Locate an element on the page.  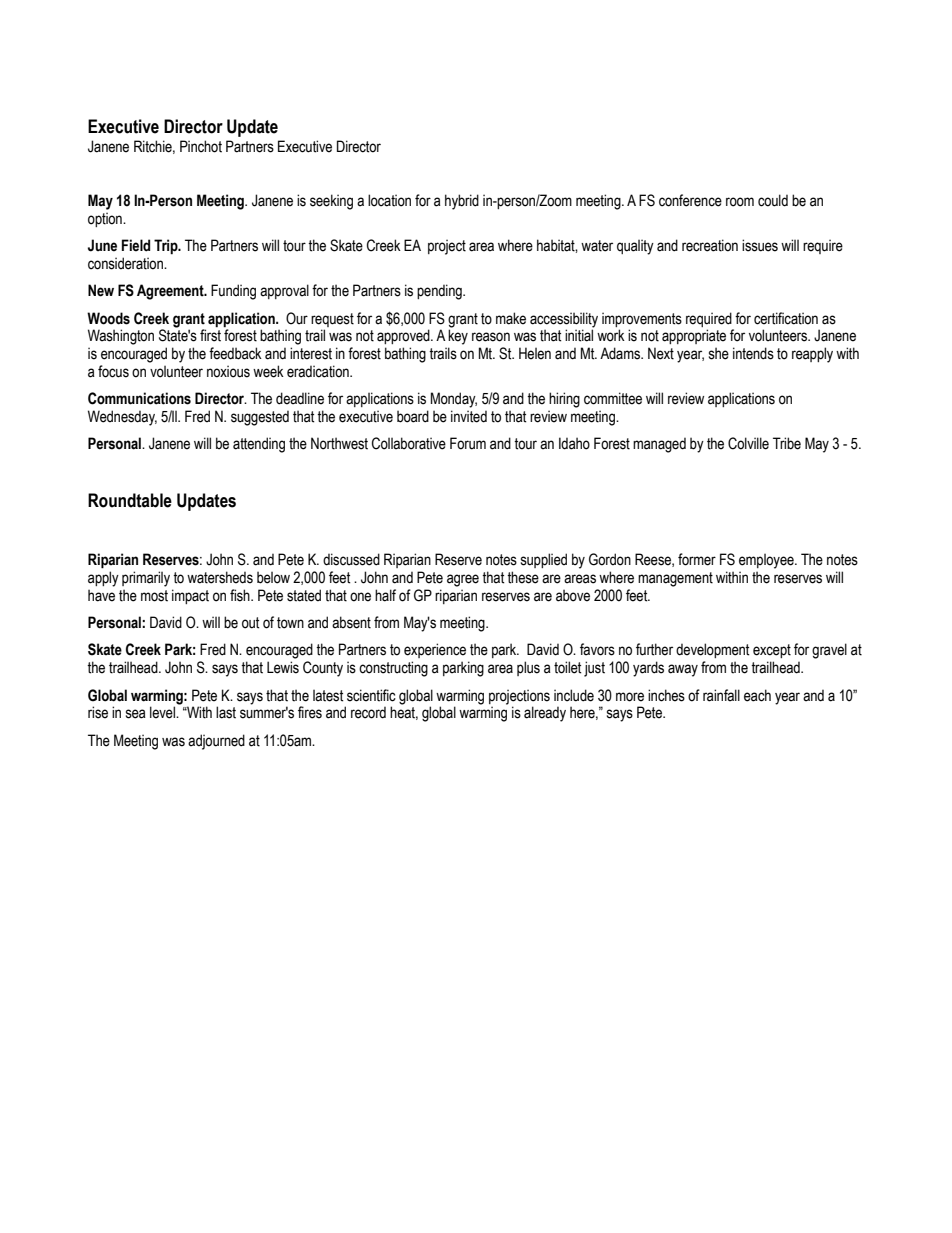
primarily is located at coordinates (146, 579).
